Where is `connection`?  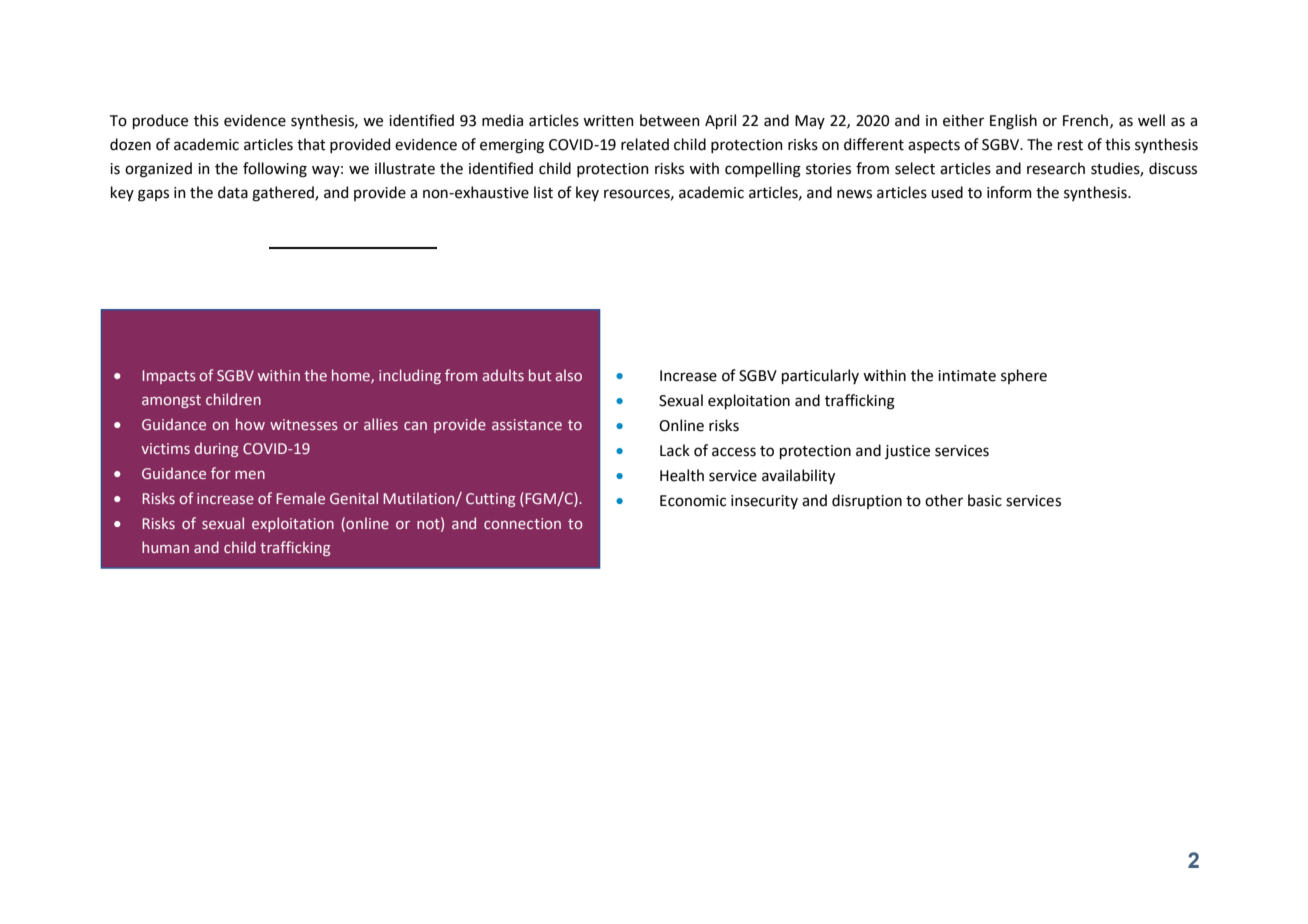 connection is located at coordinates (522, 523).
